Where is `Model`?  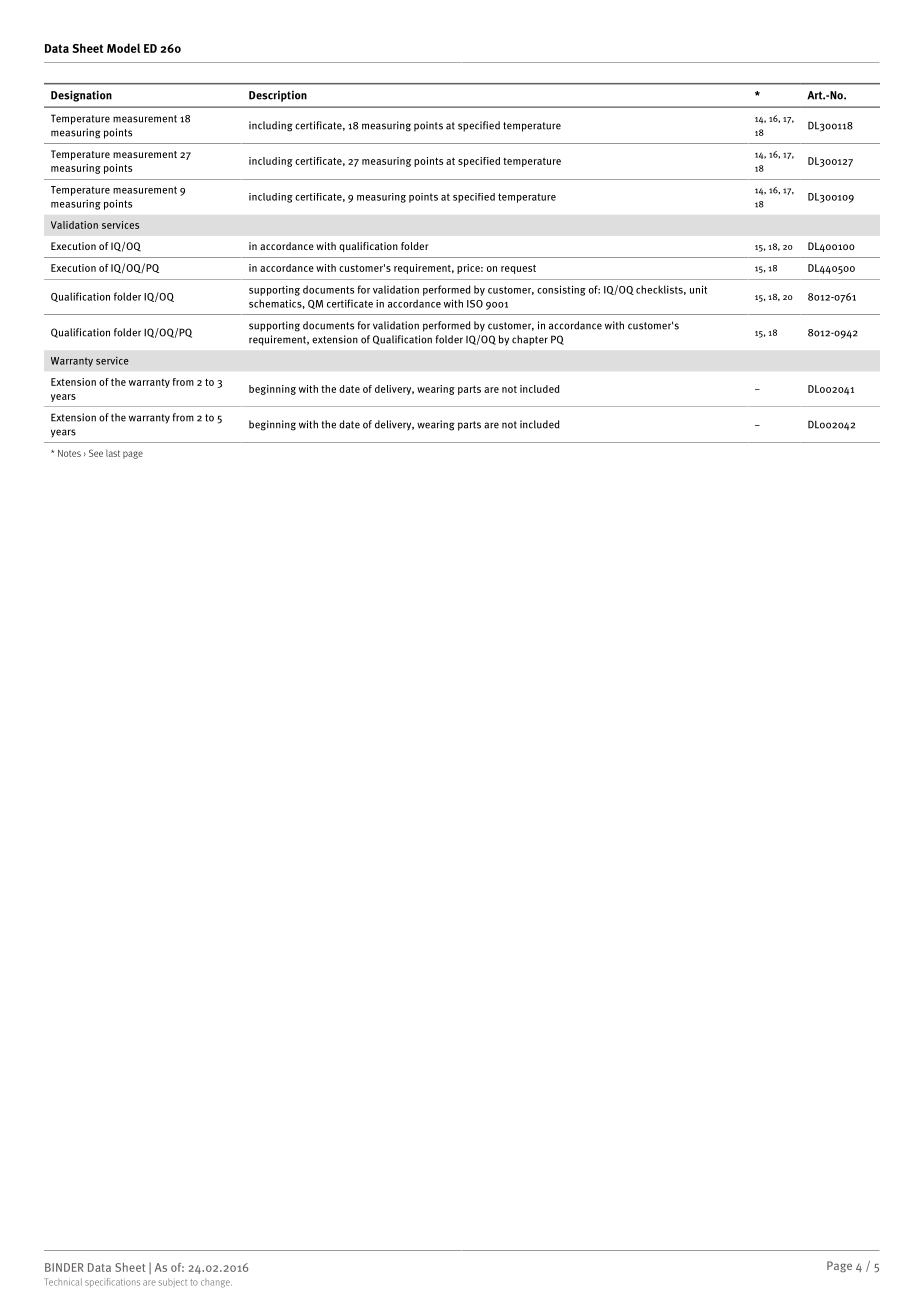 Model is located at coordinates (123, 48).
